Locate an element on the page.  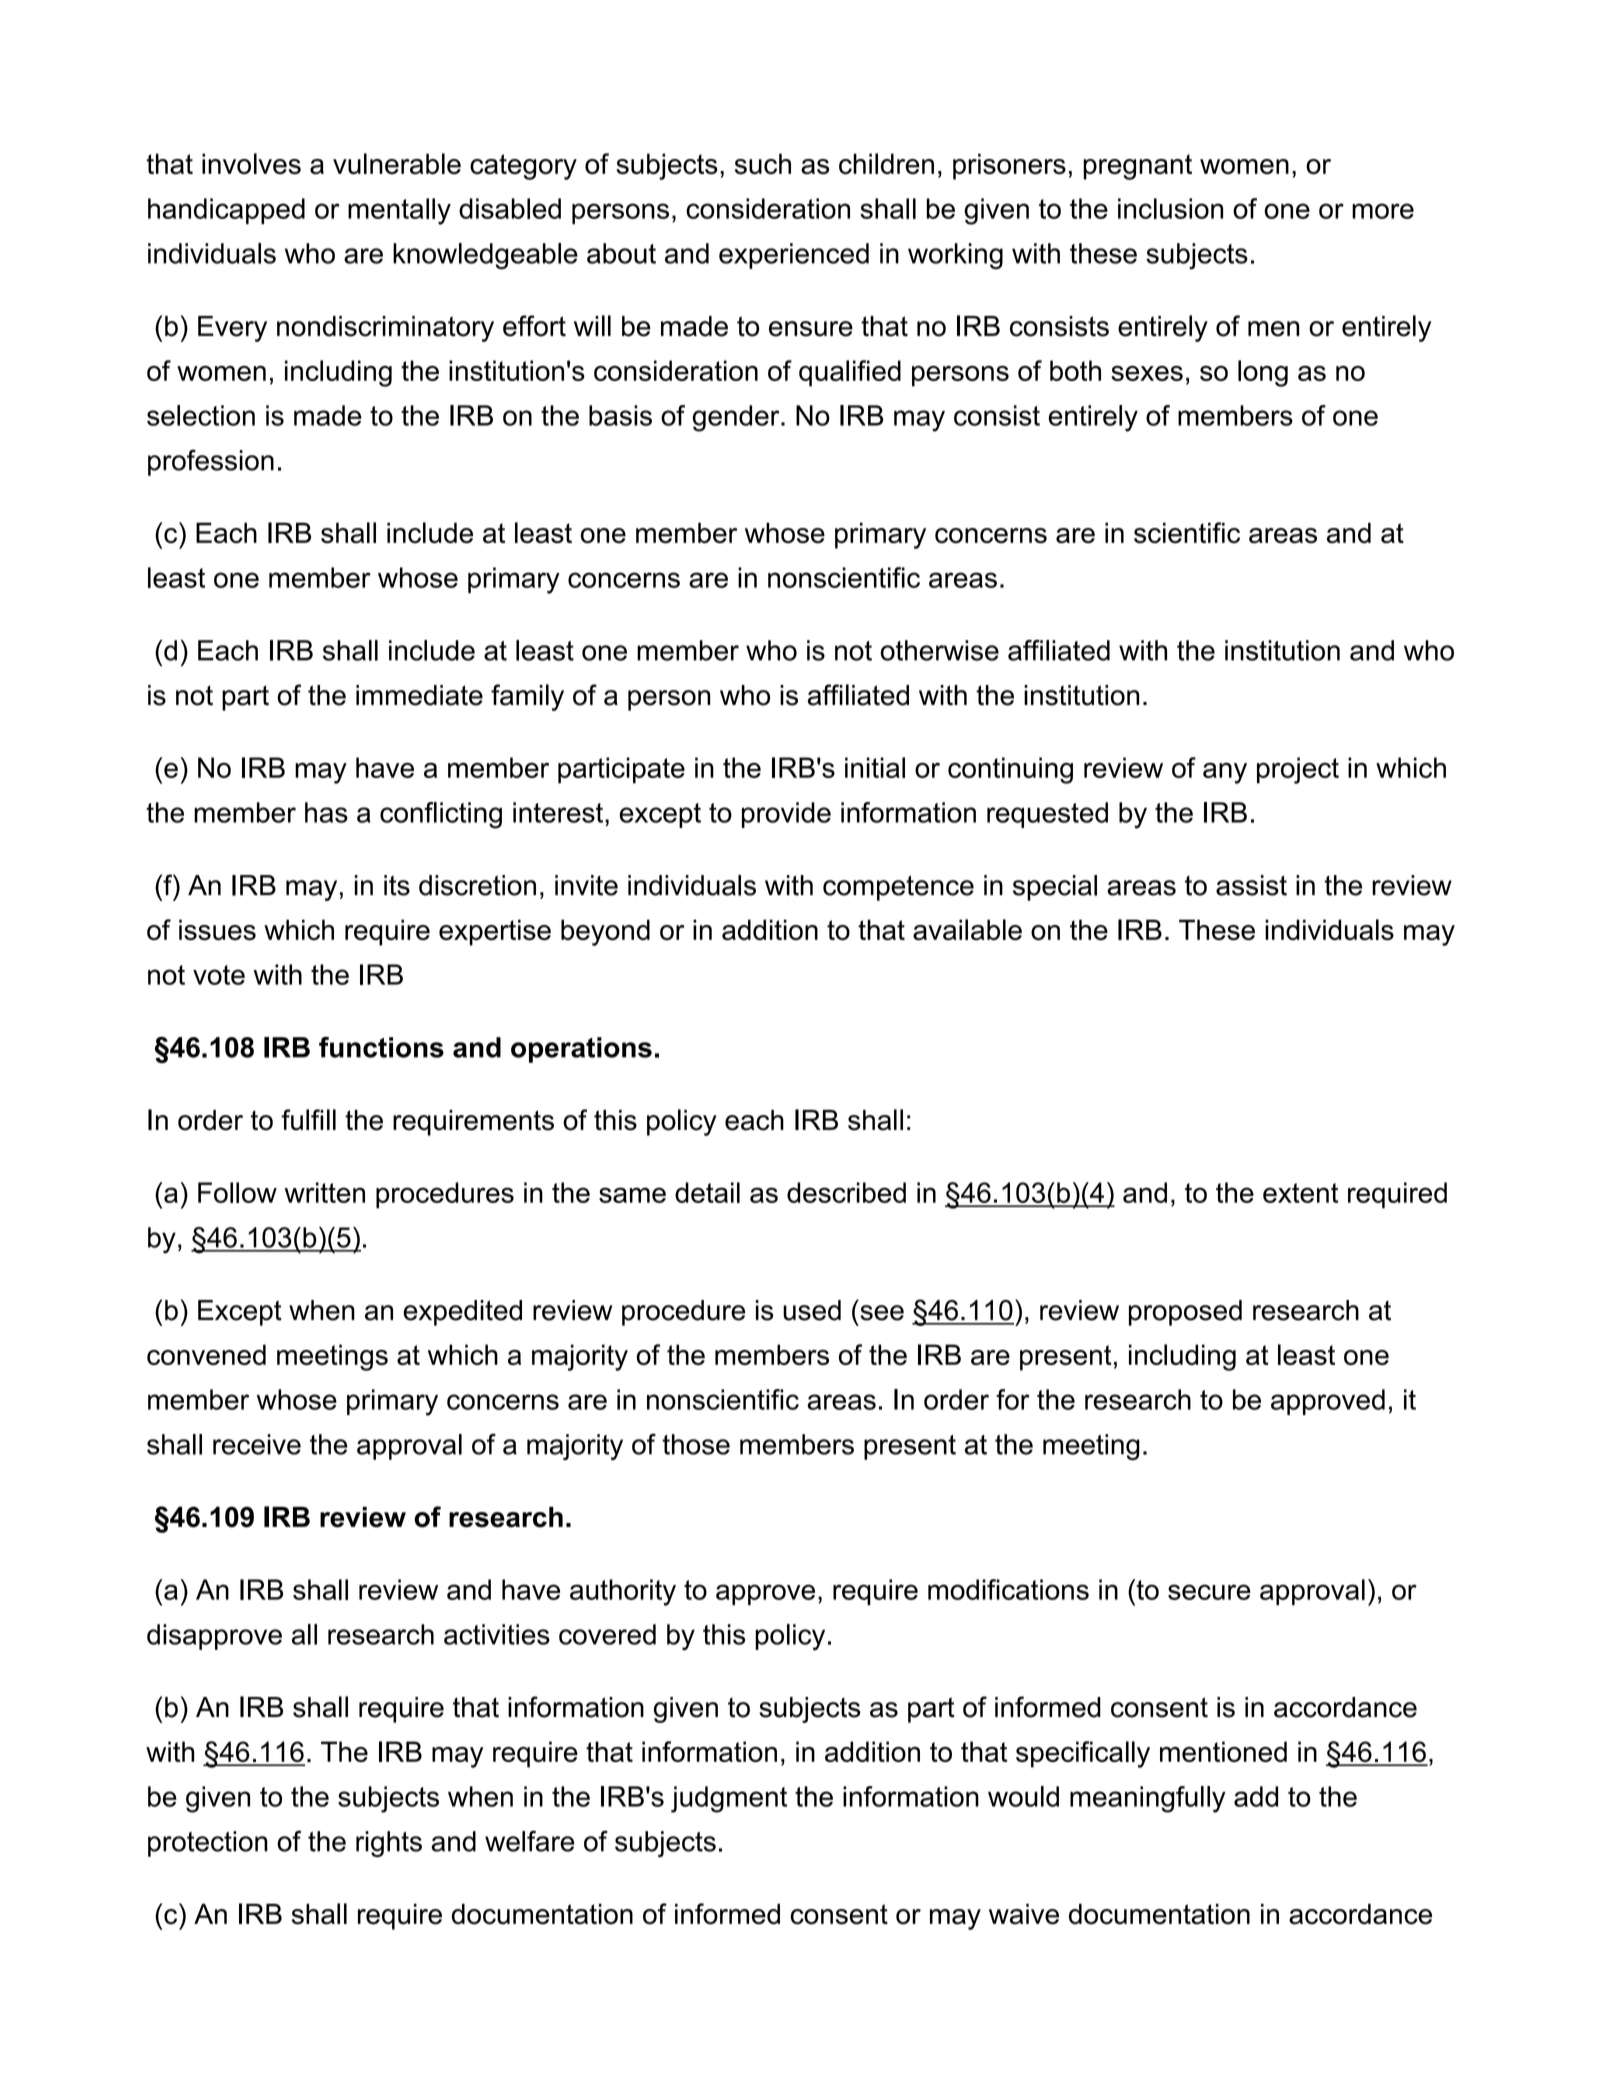
used is located at coordinates (812, 1310).
